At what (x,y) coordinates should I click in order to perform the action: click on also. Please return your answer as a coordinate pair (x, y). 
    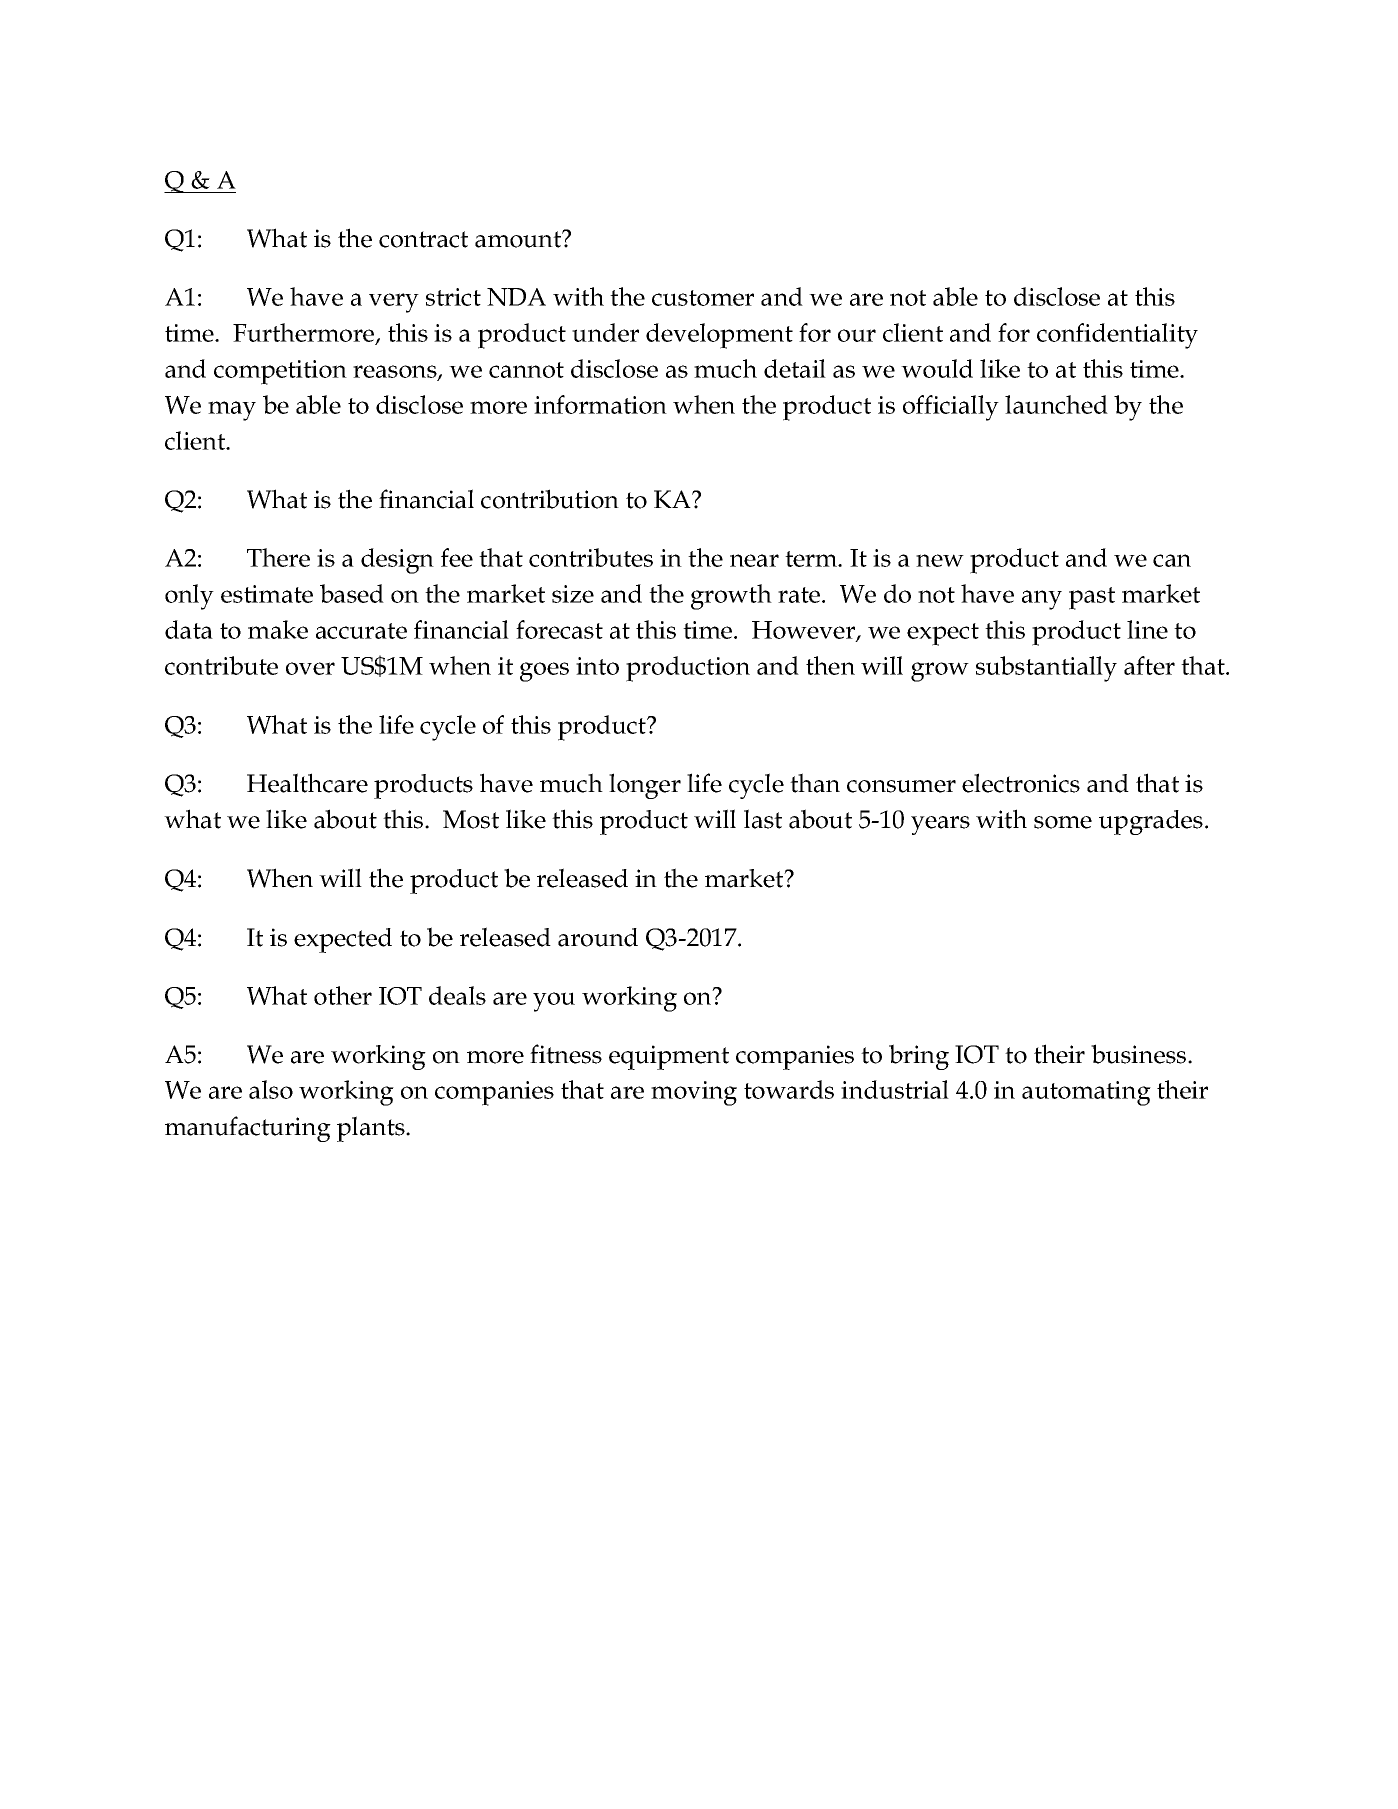
    Looking at the image, I should click on (271, 1089).
